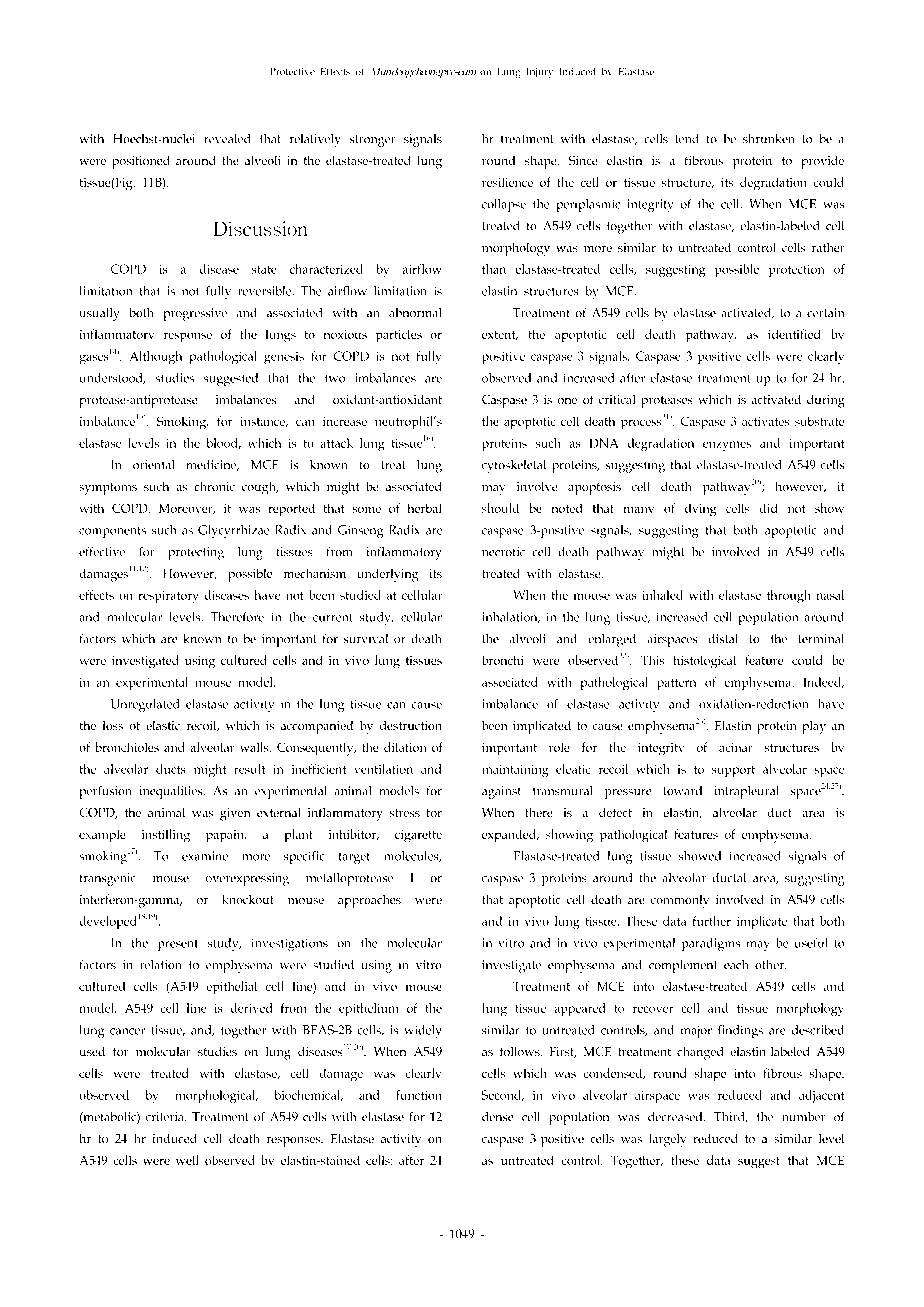 The image size is (924, 1307). What do you see at coordinates (227, 138) in the document?
I see `revealed` at bounding box center [227, 138].
